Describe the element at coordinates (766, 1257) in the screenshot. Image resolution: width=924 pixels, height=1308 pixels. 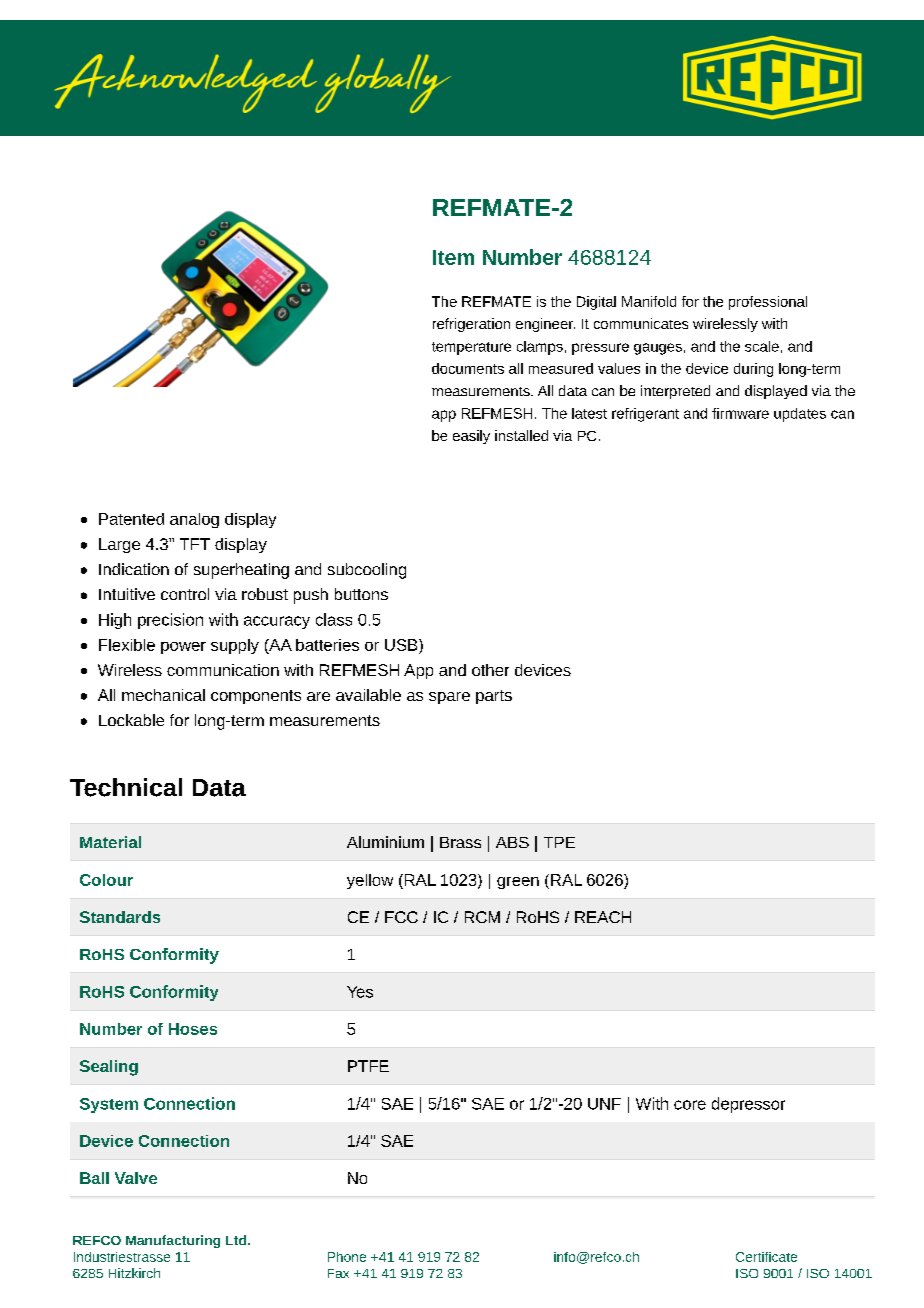
I see `Certificate` at that location.
